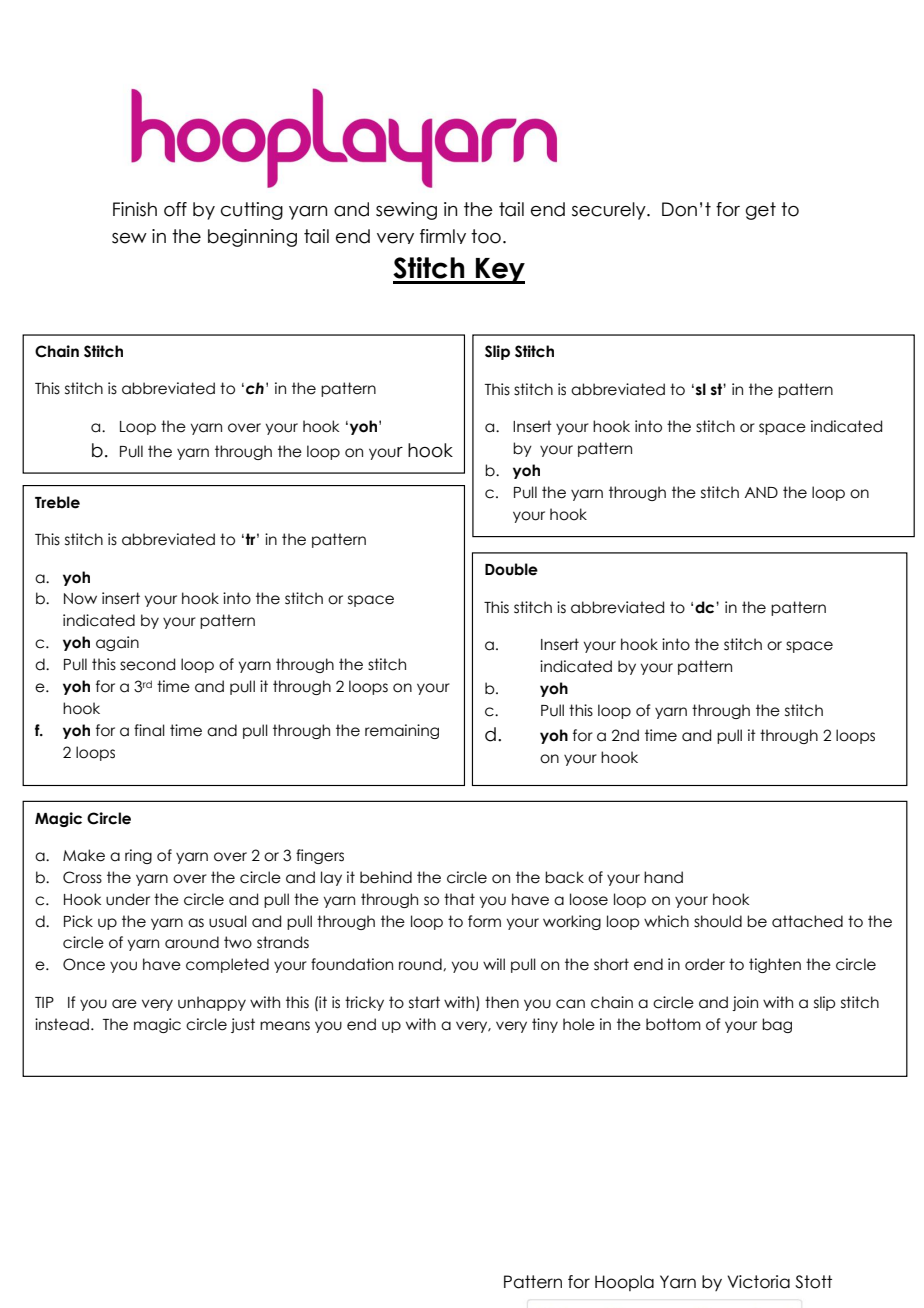  Describe the element at coordinates (124, 1004) in the page. I see `are` at that location.
